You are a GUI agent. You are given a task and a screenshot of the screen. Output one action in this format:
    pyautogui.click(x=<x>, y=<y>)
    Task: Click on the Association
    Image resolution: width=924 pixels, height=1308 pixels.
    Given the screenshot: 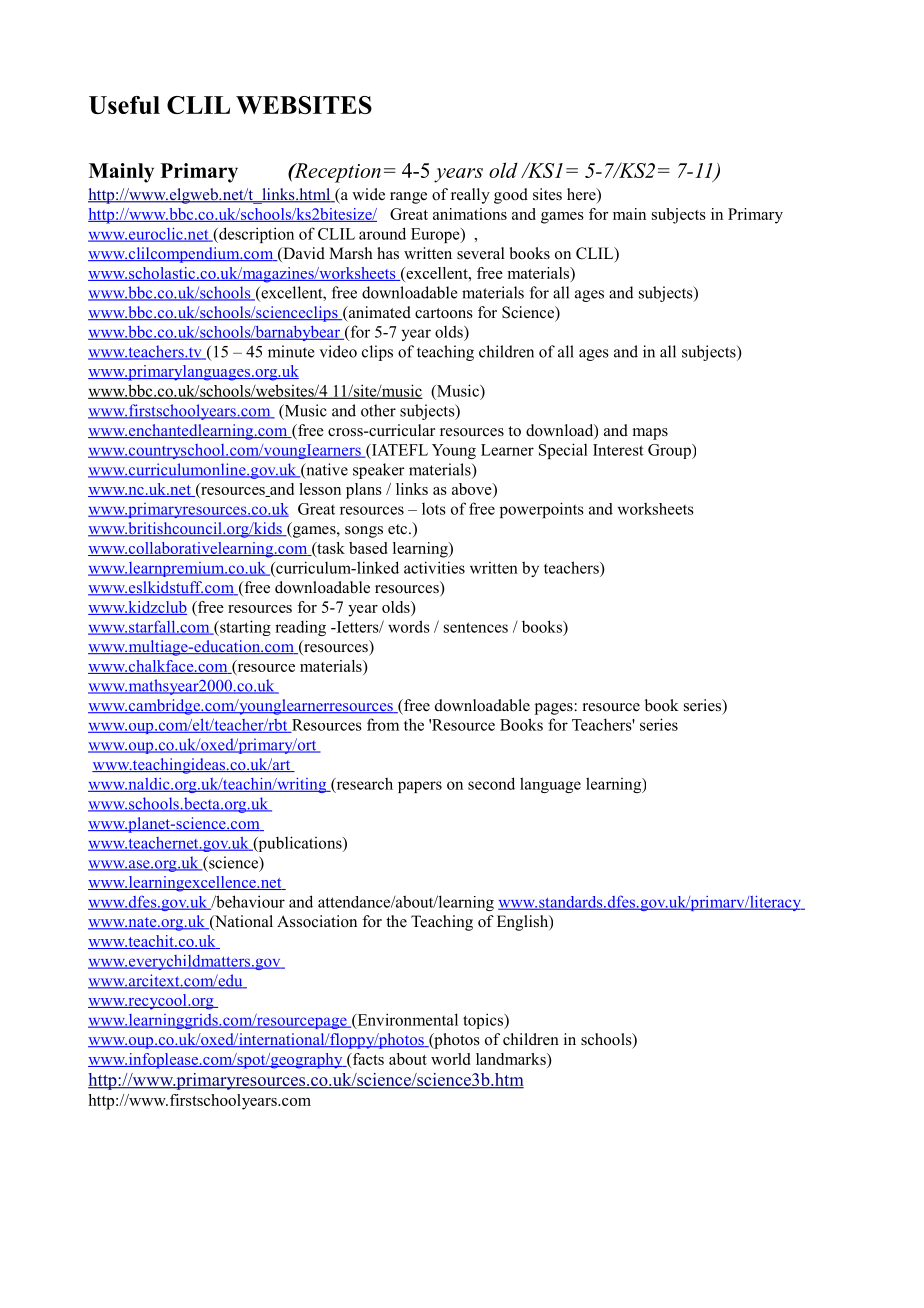 What is the action you would take?
    pyautogui.click(x=317, y=921)
